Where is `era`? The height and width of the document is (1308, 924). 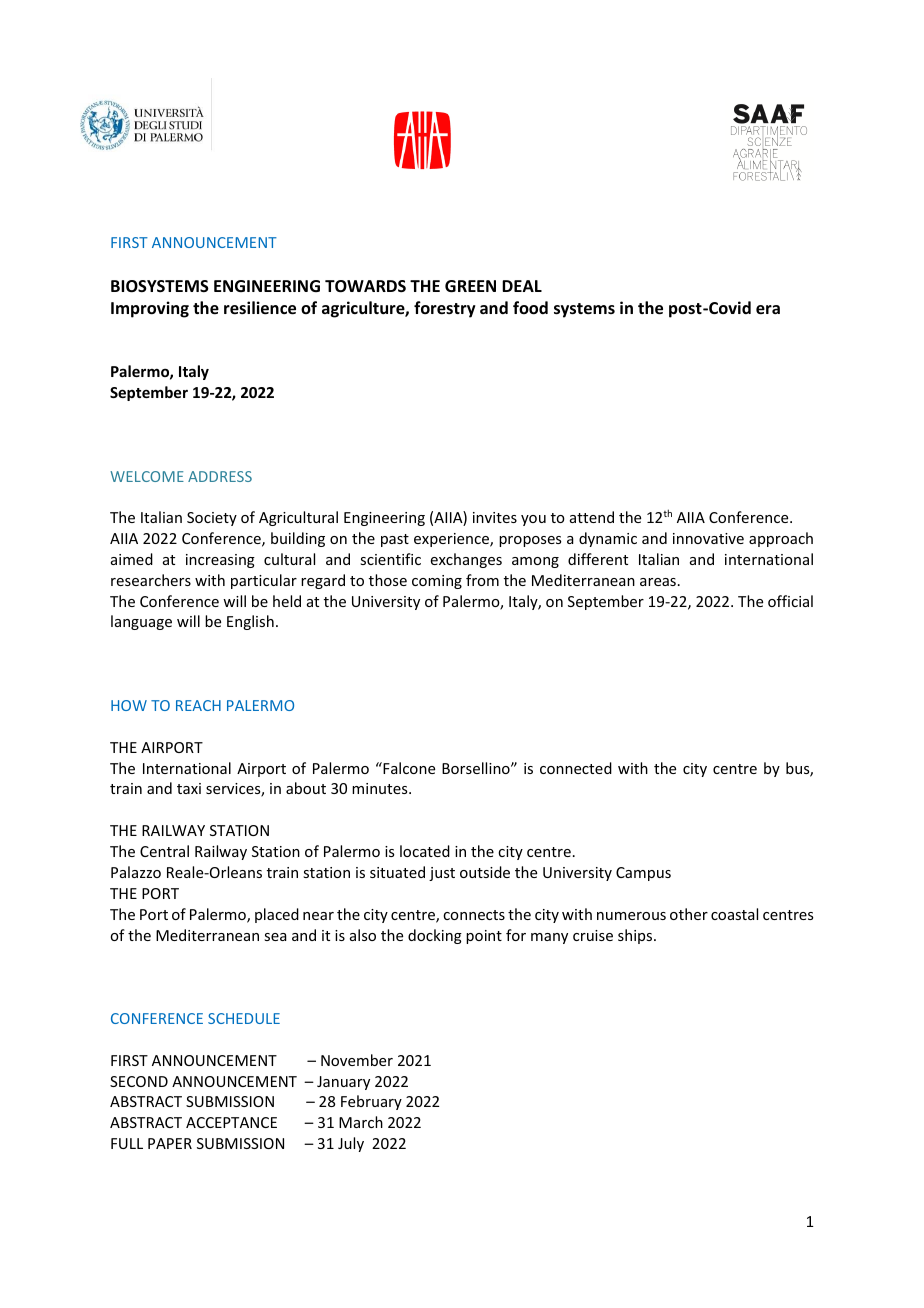
era is located at coordinates (768, 310).
